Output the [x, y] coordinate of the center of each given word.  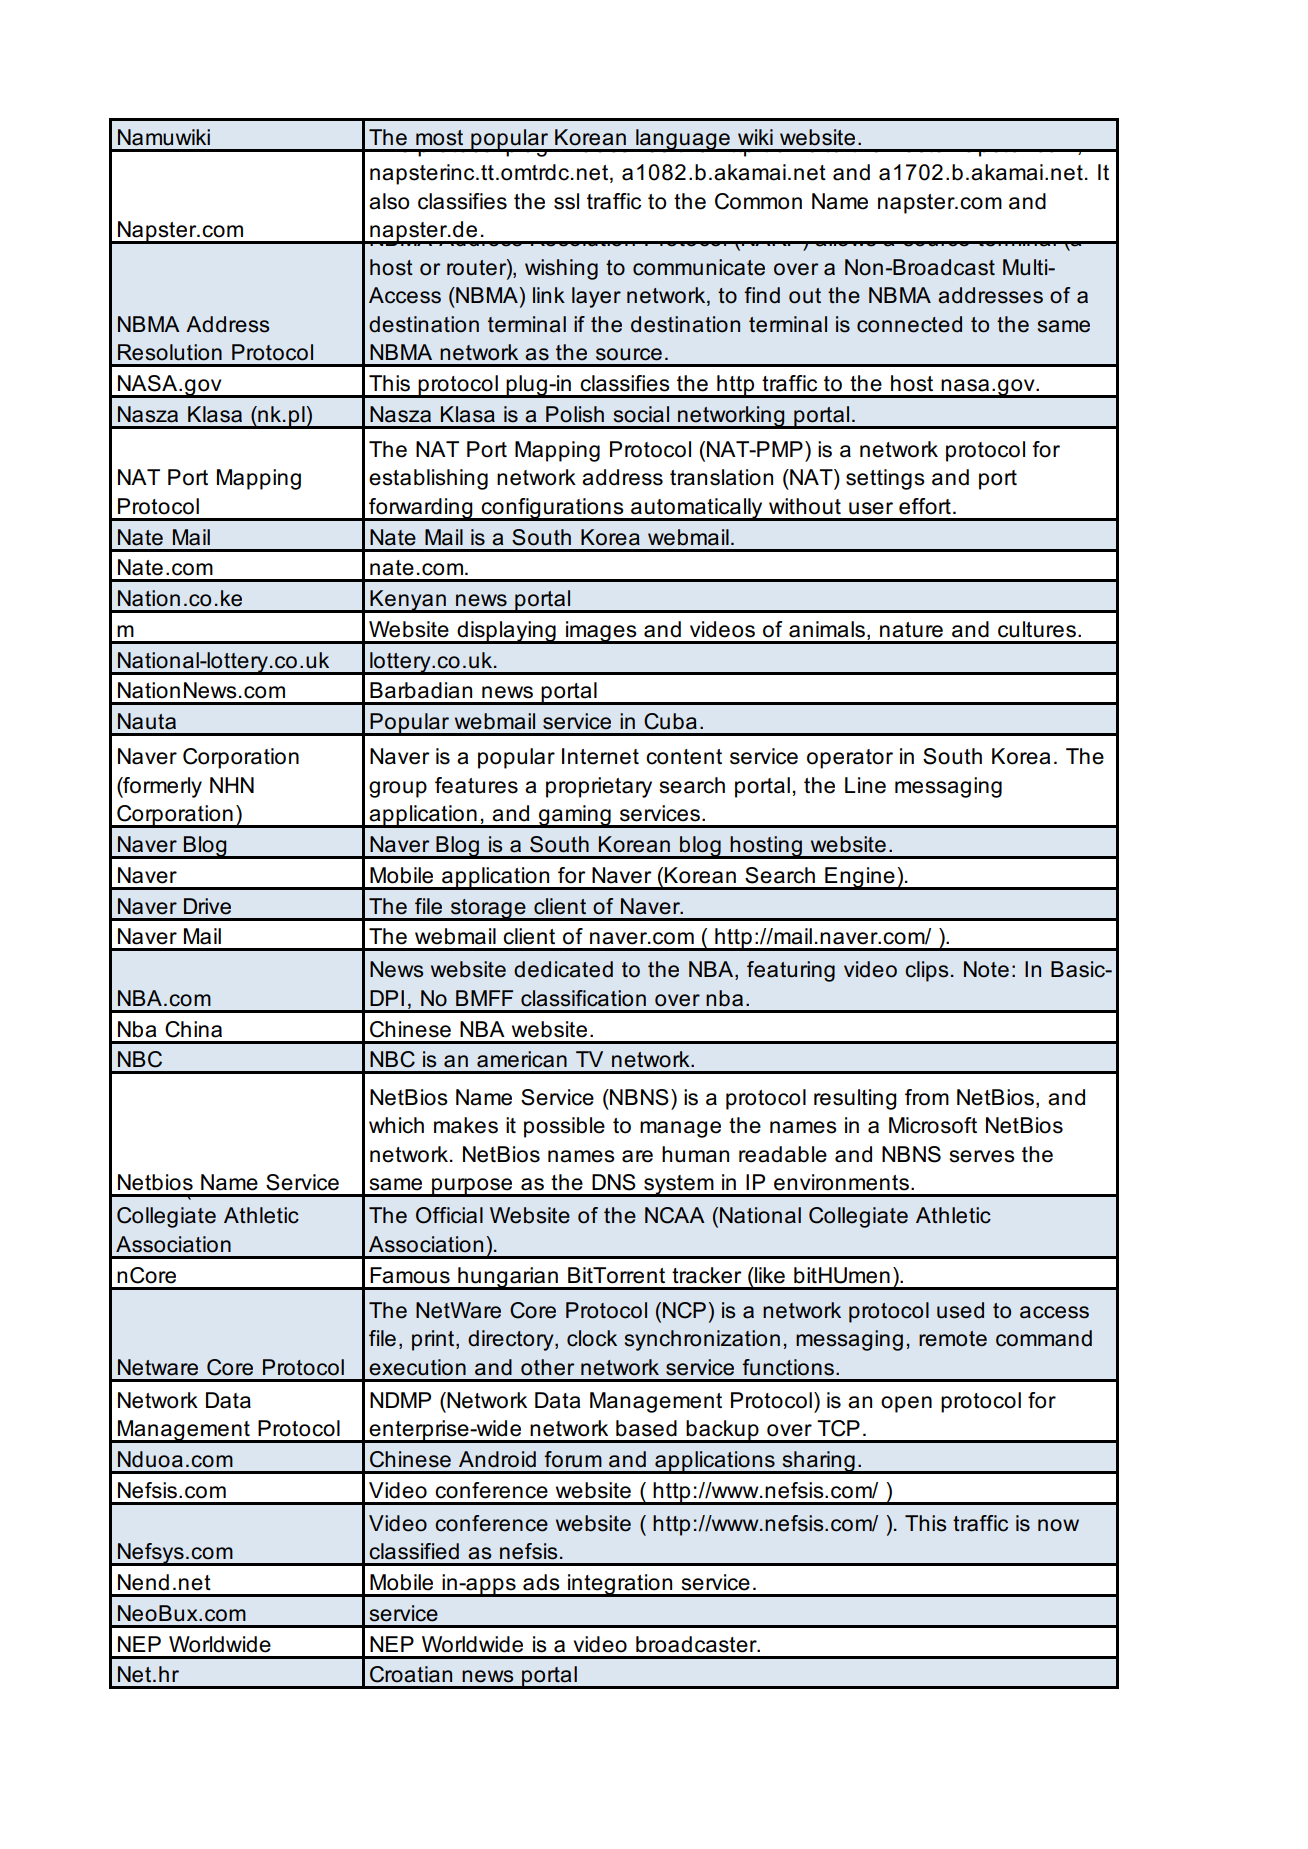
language [683, 140]
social [641, 414]
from [927, 1097]
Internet [600, 756]
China [193, 1029]
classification [583, 998]
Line [865, 785]
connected [909, 324]
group [398, 789]
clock [592, 1338]
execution [417, 1367]
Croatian [411, 1674]
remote [953, 1339]
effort [925, 506]
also [389, 201]
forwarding [421, 509]
